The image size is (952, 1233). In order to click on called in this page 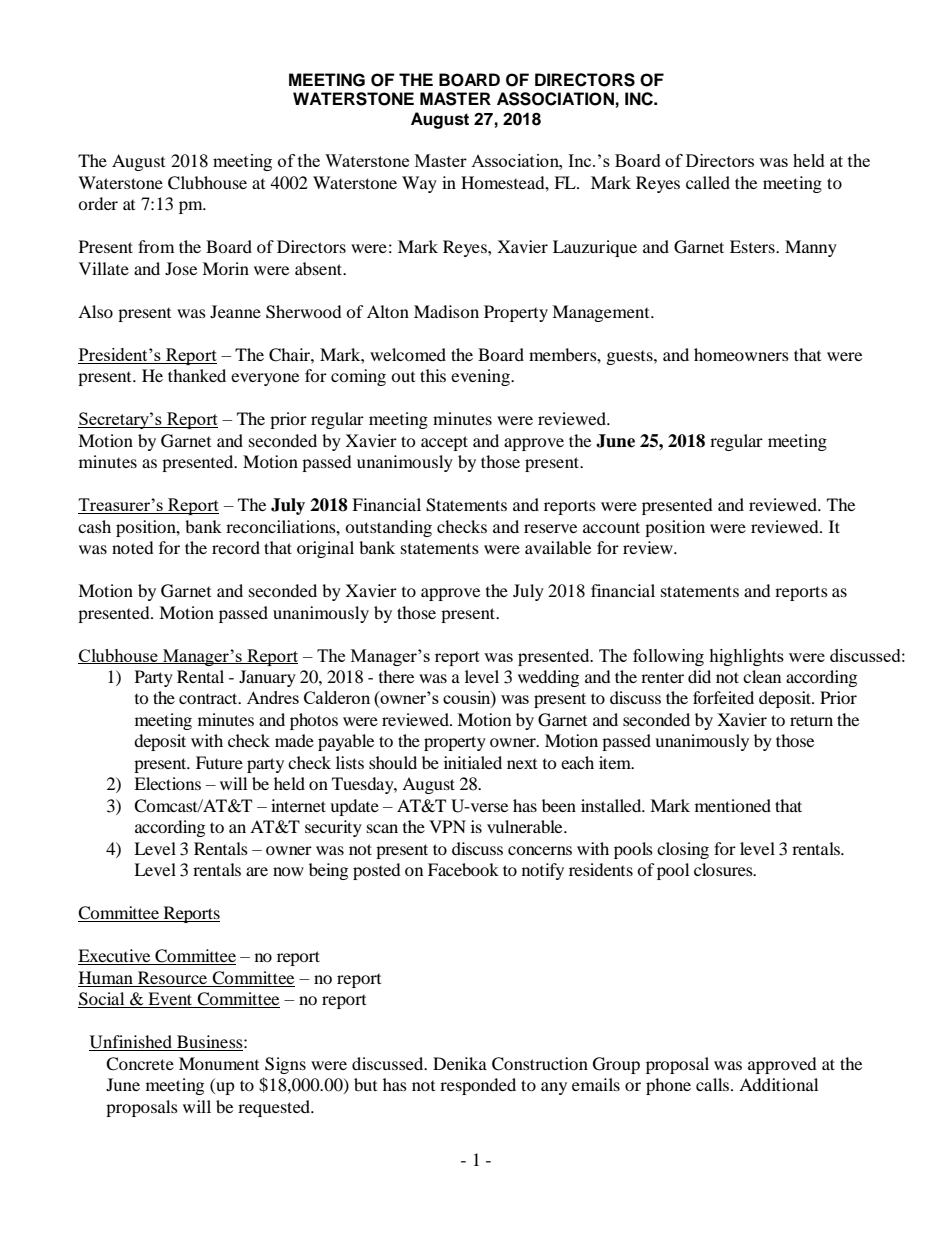, I will do `click(708, 182)`.
